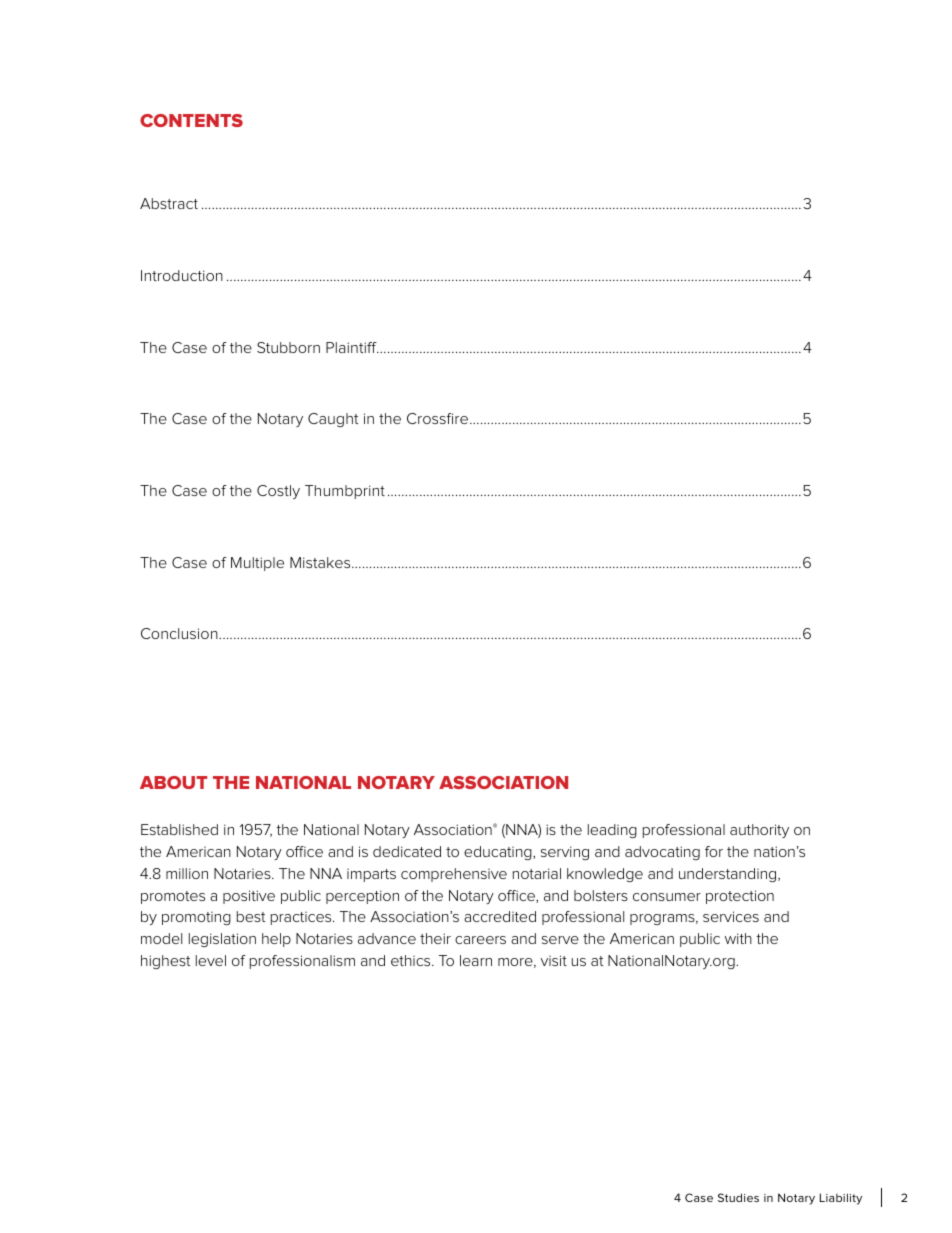  What do you see at coordinates (759, 831) in the page?
I see `authority` at bounding box center [759, 831].
